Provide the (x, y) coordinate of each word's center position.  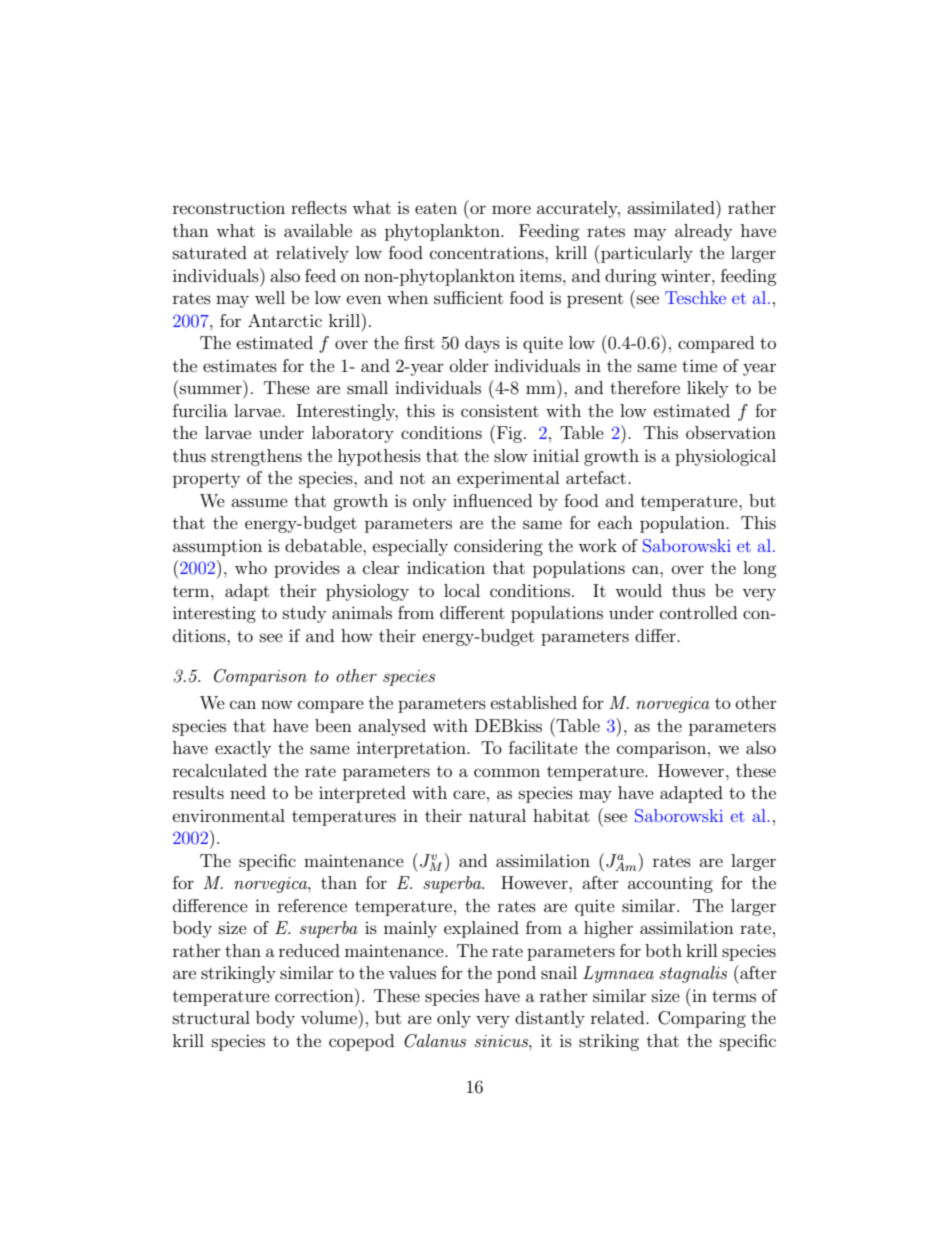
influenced (492, 500)
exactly (243, 749)
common (507, 772)
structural (211, 1017)
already (703, 232)
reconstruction (229, 207)
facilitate (543, 747)
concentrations (488, 253)
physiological (725, 457)
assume (259, 502)
